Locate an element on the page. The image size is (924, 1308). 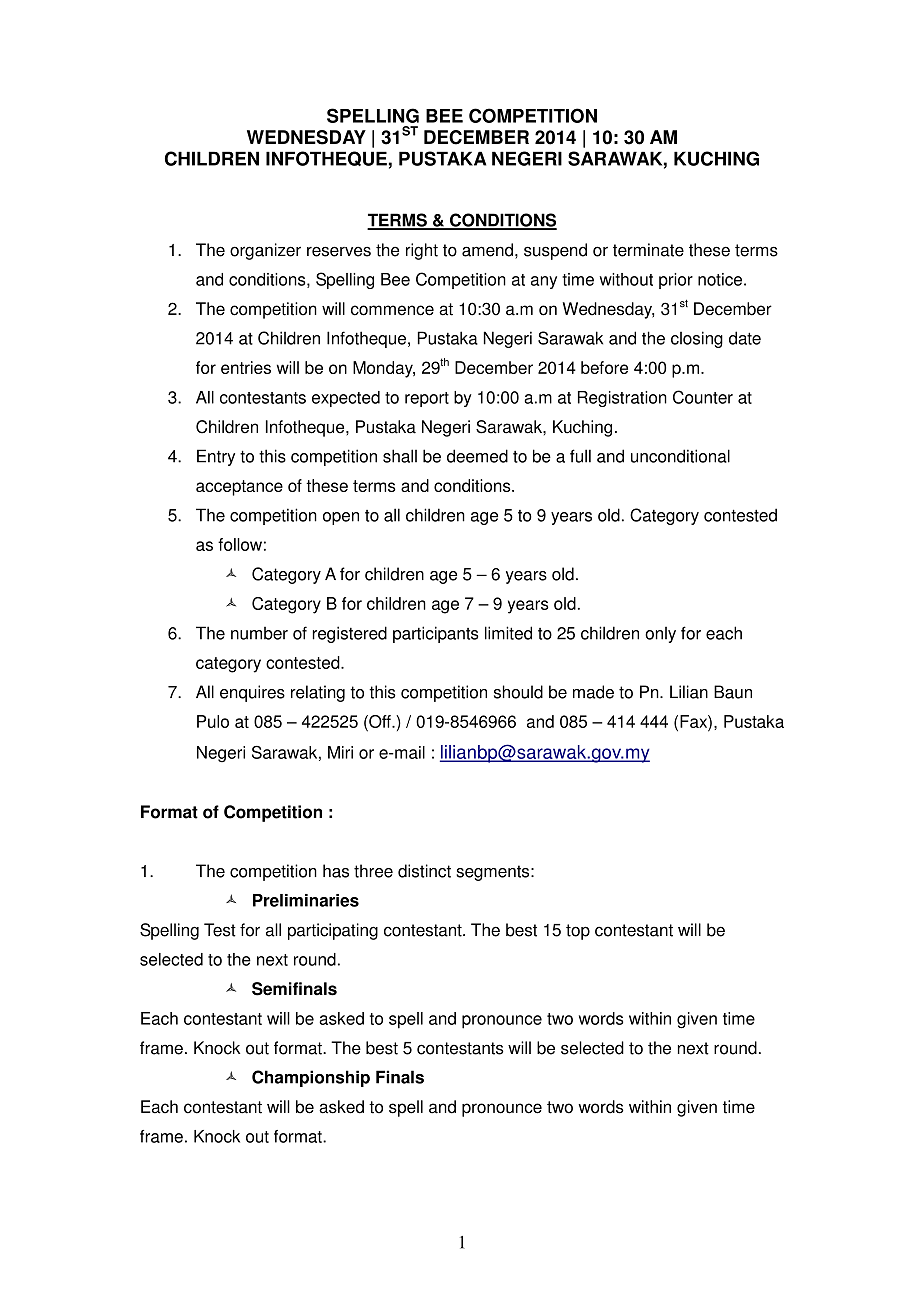
deemed is located at coordinates (477, 456).
